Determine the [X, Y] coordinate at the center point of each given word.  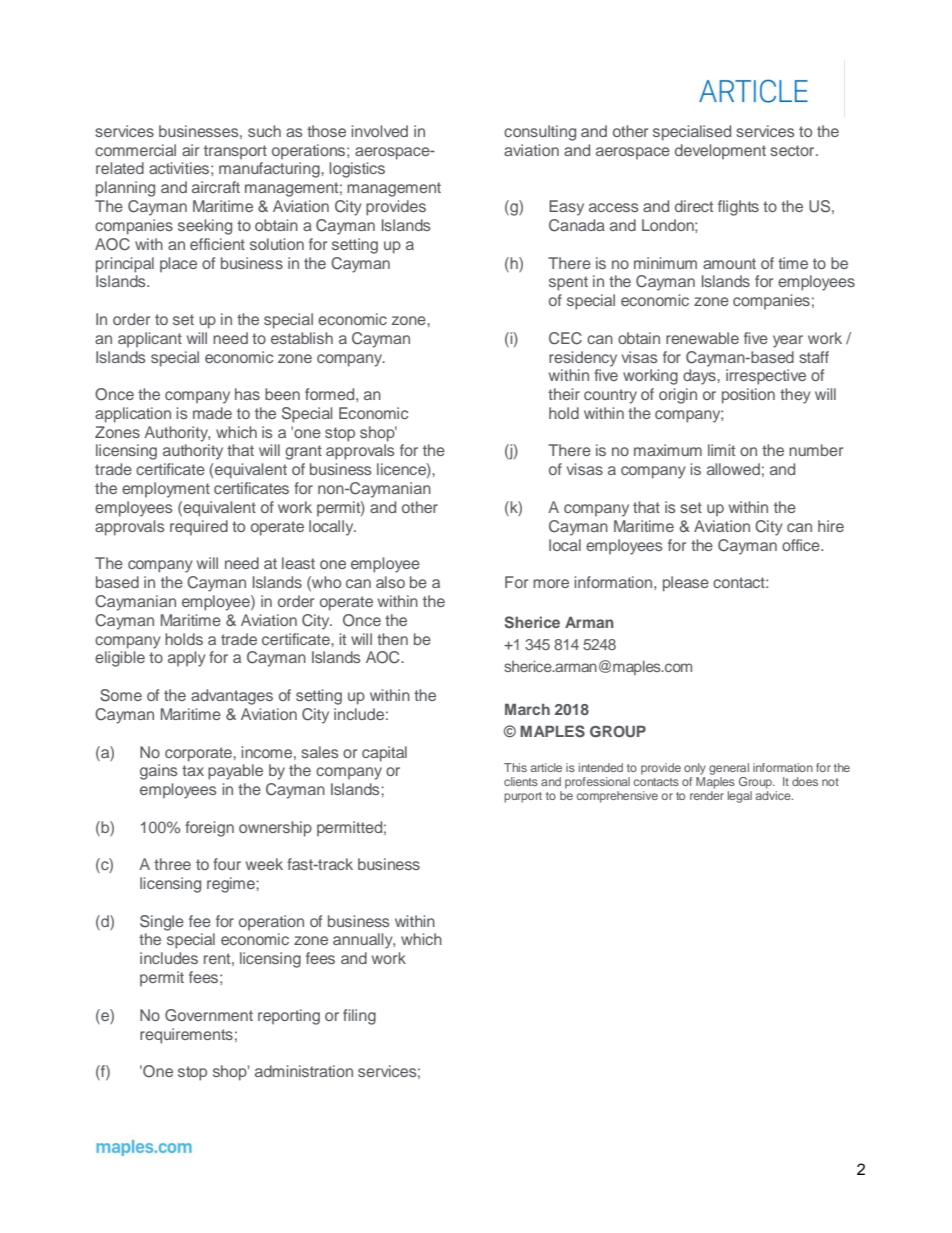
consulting [540, 133]
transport [235, 152]
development [720, 151]
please [686, 584]
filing [359, 1017]
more [551, 583]
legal [740, 797]
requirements [186, 1036]
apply [187, 659]
